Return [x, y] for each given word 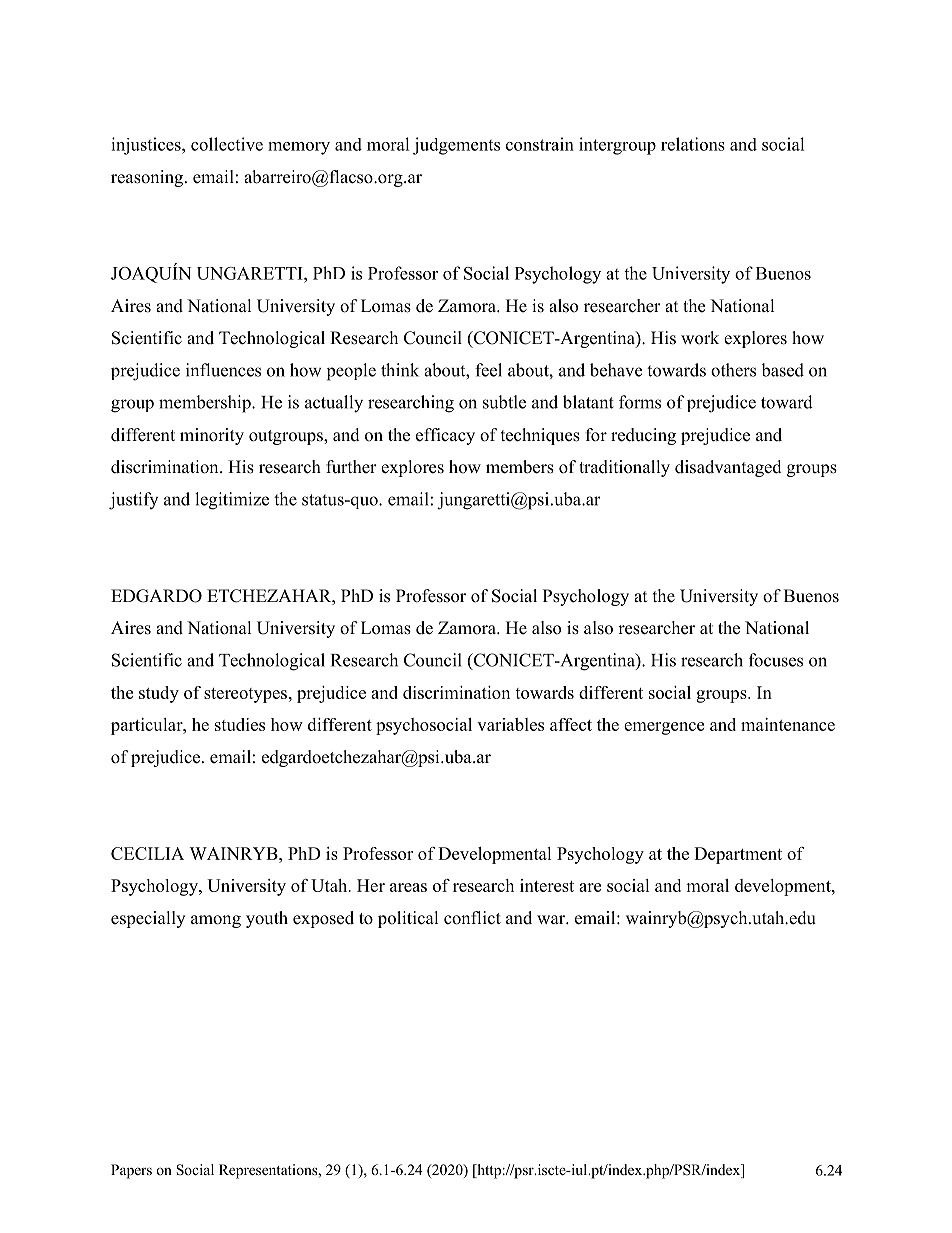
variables [510, 724]
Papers [131, 1171]
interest [547, 885]
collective [227, 144]
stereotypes [245, 695]
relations [693, 144]
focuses [776, 660]
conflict [472, 918]
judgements [456, 146]
